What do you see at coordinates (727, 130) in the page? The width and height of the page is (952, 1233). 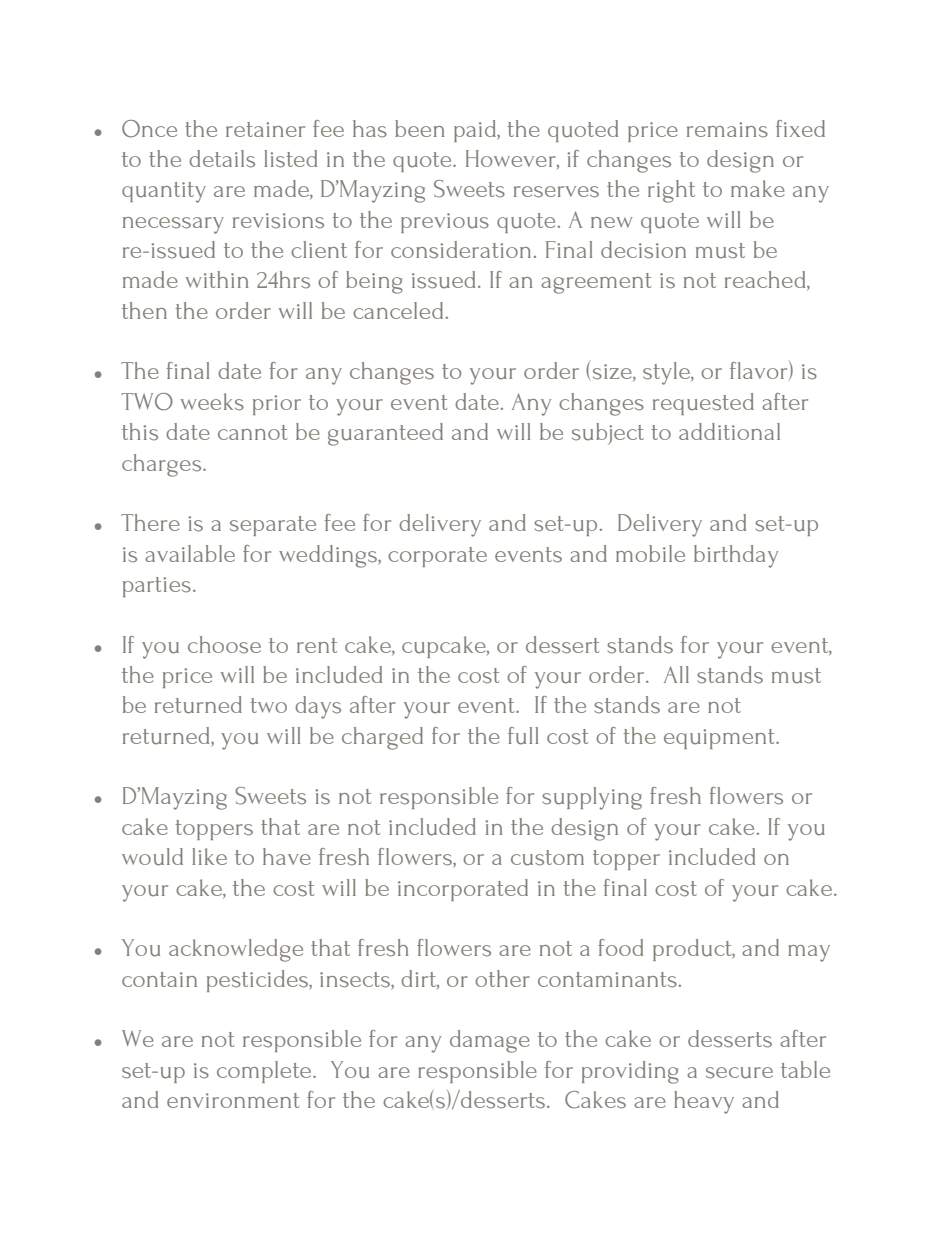 I see `remains` at bounding box center [727, 130].
